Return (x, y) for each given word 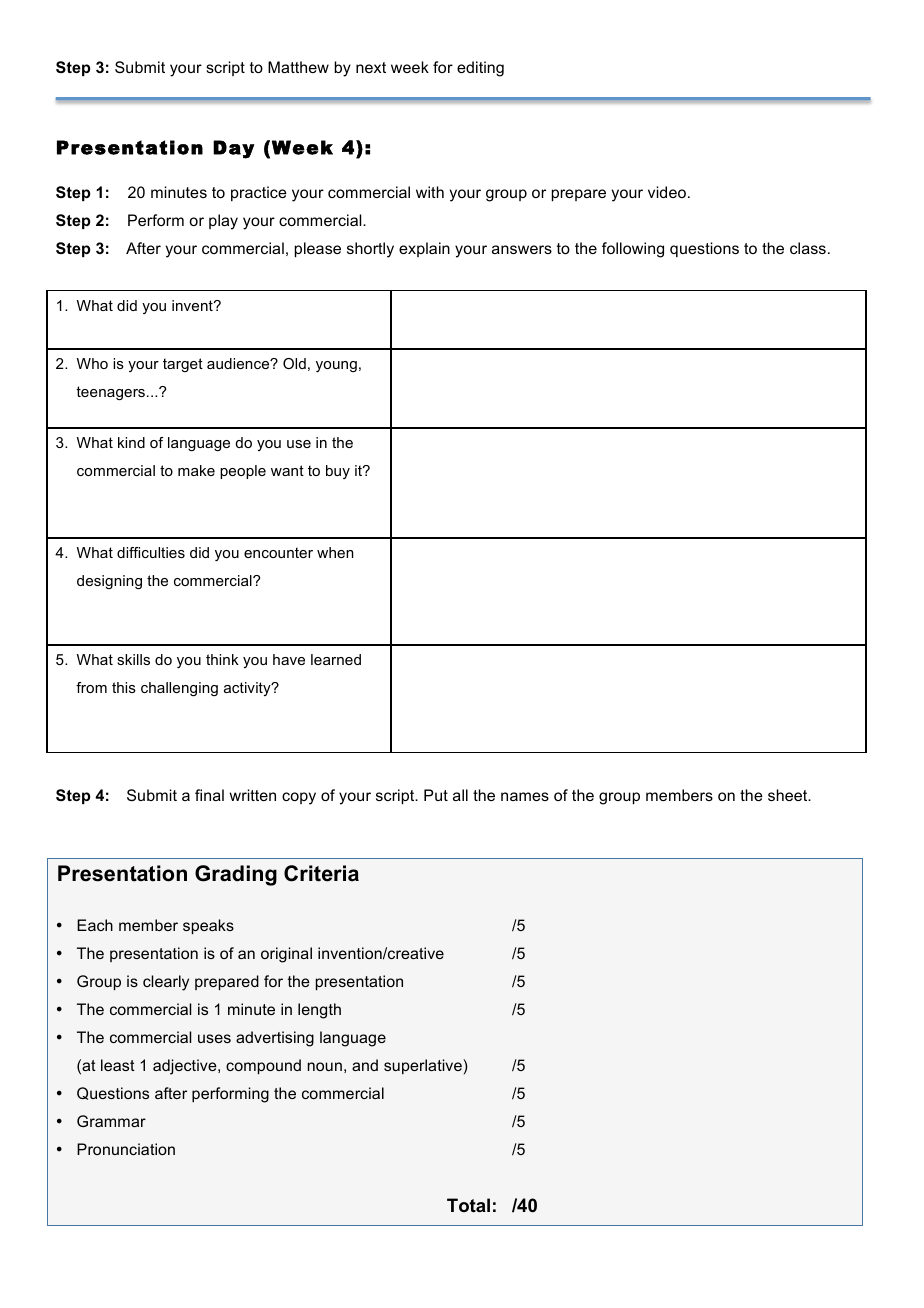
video (667, 192)
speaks (208, 926)
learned (336, 659)
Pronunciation (126, 1149)
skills (133, 659)
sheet (789, 795)
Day (234, 149)
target (183, 365)
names (525, 796)
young (336, 366)
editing (480, 69)
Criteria (321, 873)
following (633, 250)
